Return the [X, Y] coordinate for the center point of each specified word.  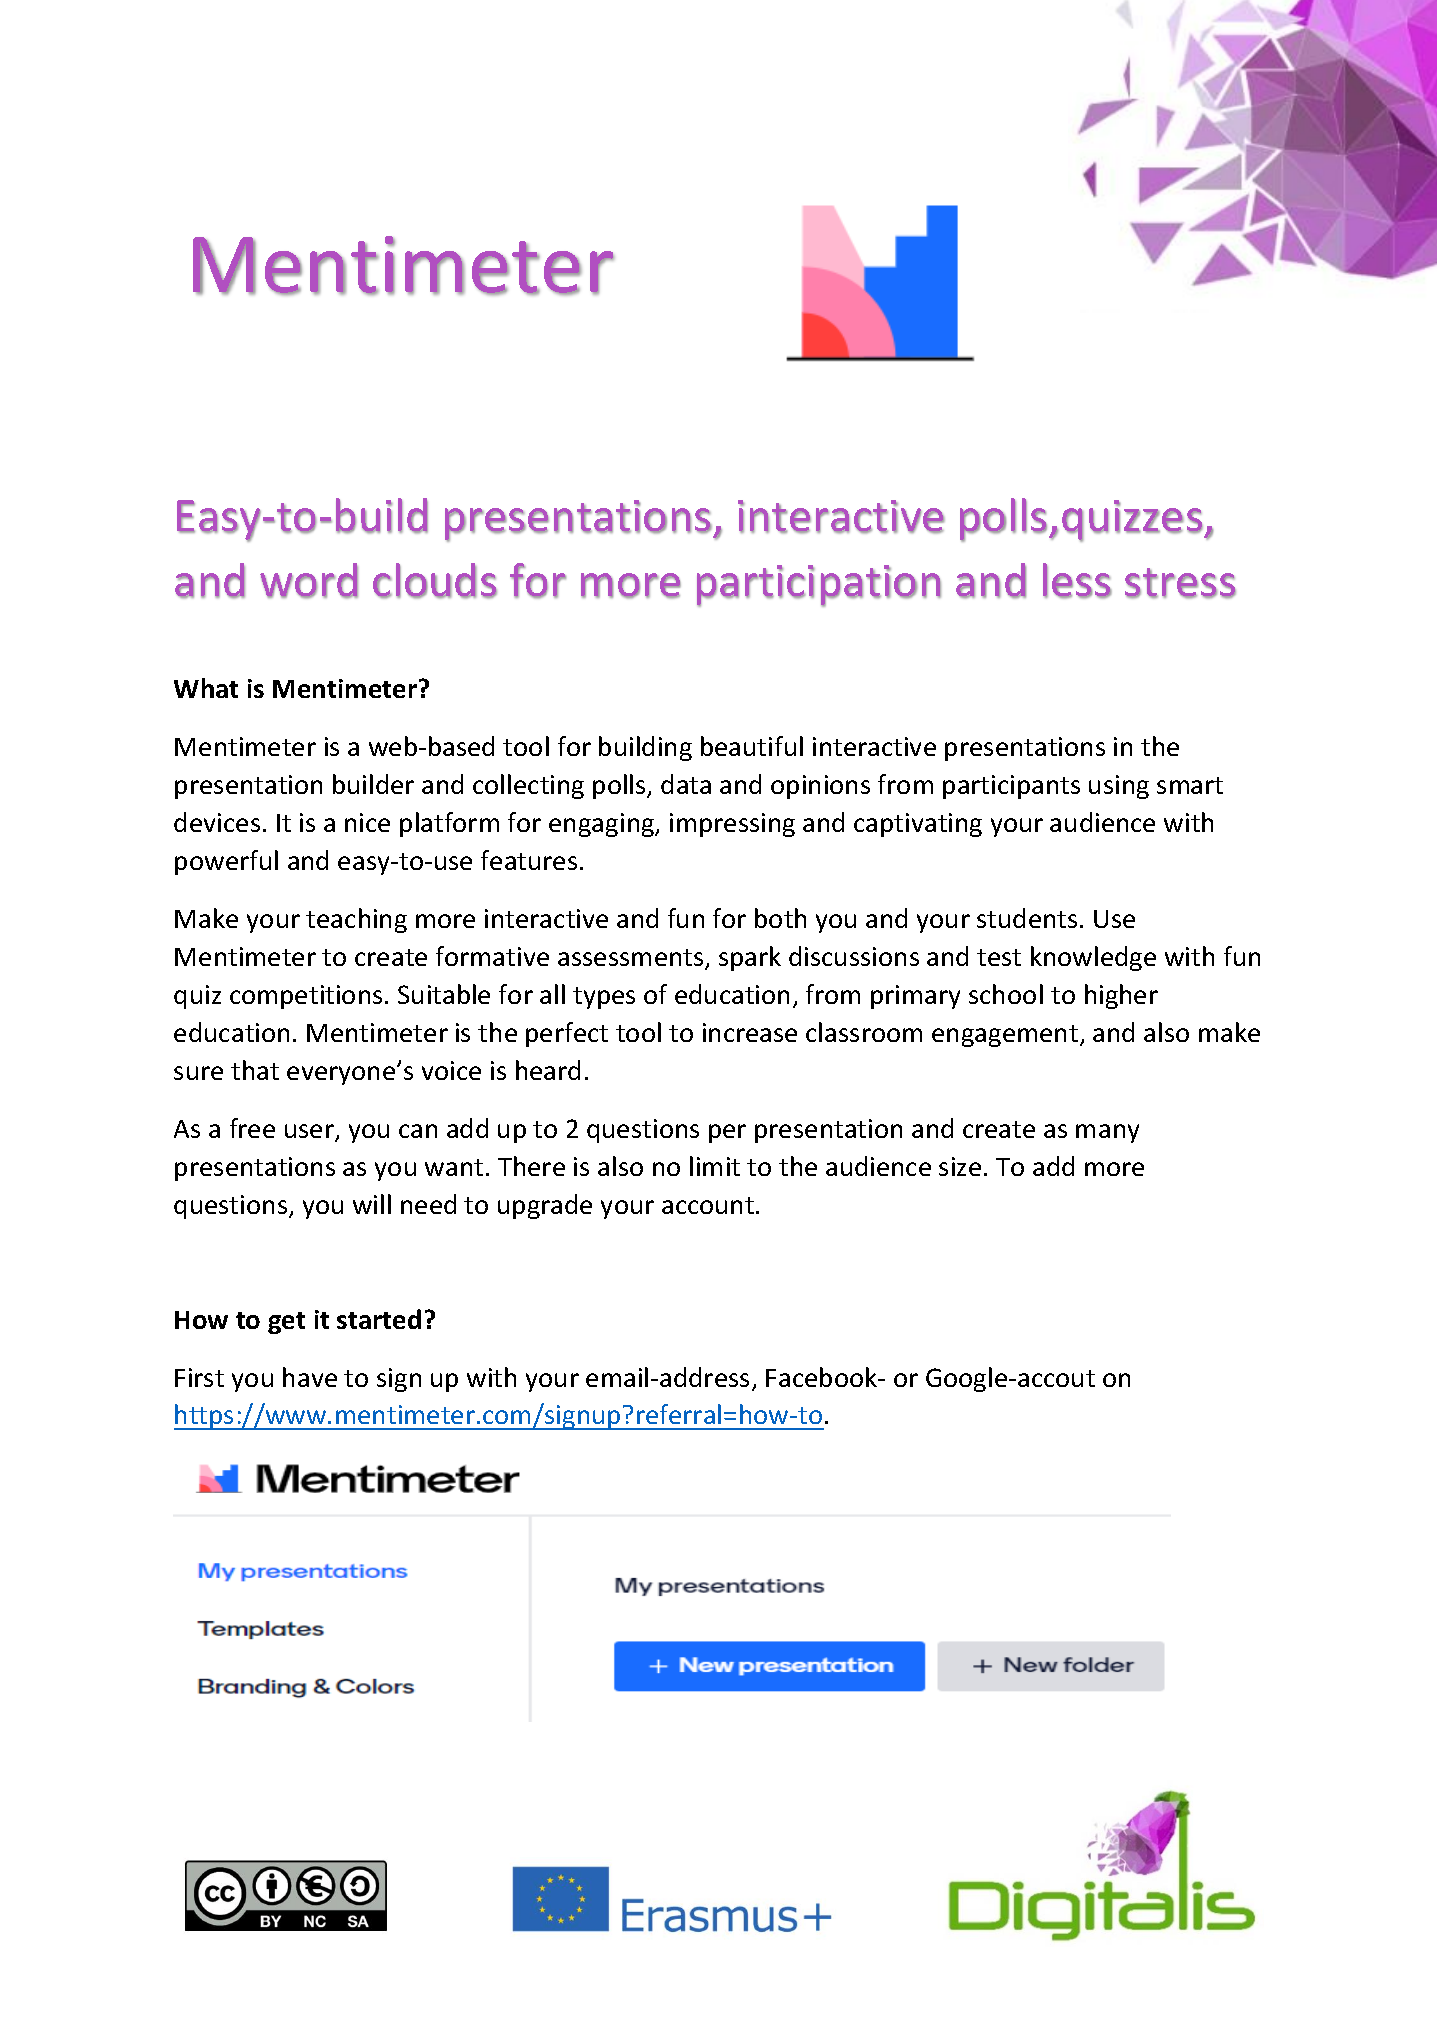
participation [819, 586]
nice [367, 822]
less [1077, 581]
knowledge [1093, 958]
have [310, 1377]
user [310, 1132]
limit [715, 1166]
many [1107, 1133]
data [686, 784]
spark [750, 958]
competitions [306, 997]
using [1119, 787]
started [379, 1319]
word [309, 581]
